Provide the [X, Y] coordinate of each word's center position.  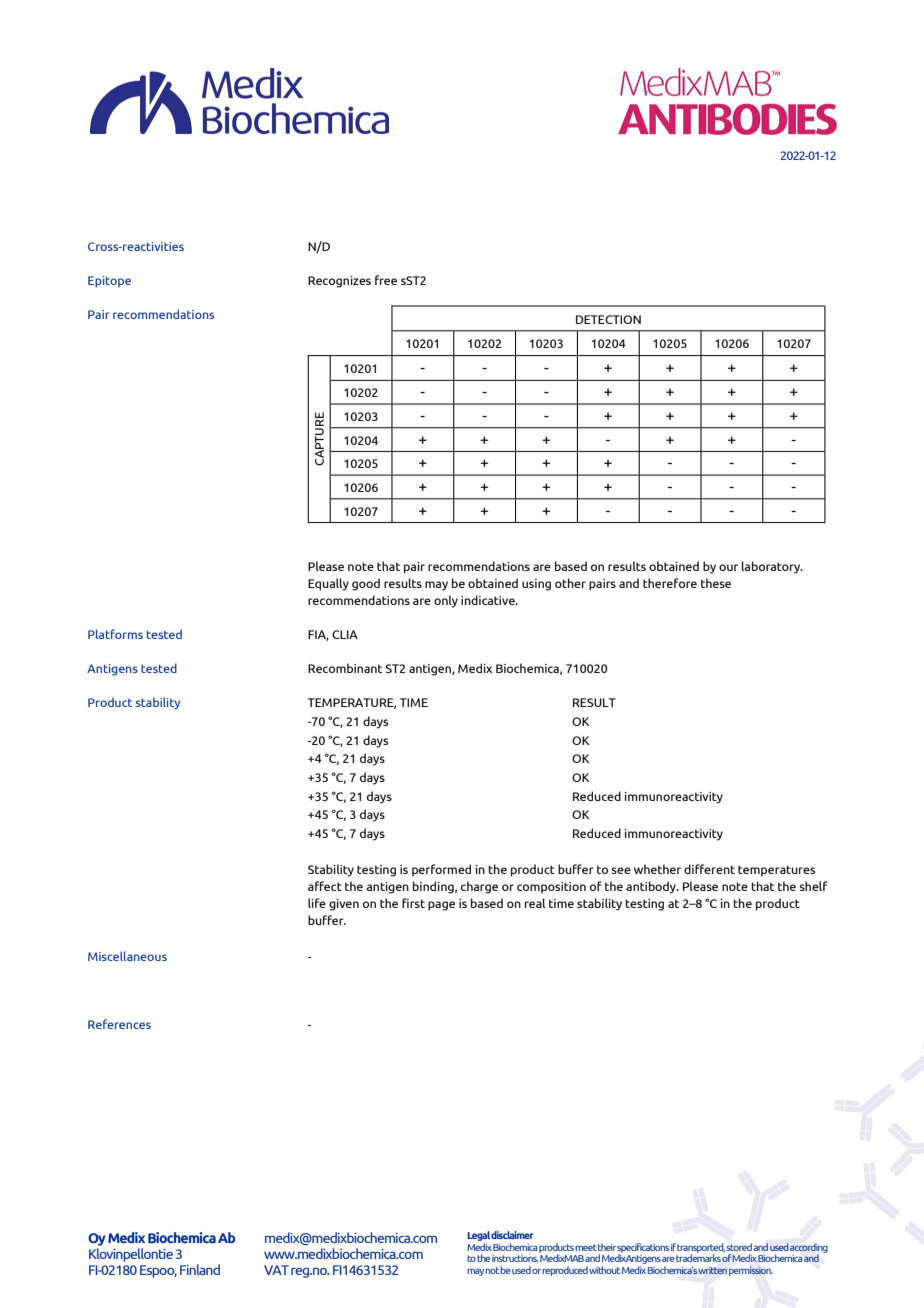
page [441, 906]
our [728, 567]
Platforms [115, 634]
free [386, 280]
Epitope [109, 282]
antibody [652, 887]
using [536, 585]
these [716, 583]
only [446, 601]
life [317, 903]
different [709, 869]
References [119, 1024]
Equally [328, 584]
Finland [200, 1269]
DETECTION [608, 319]
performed [441, 870]
